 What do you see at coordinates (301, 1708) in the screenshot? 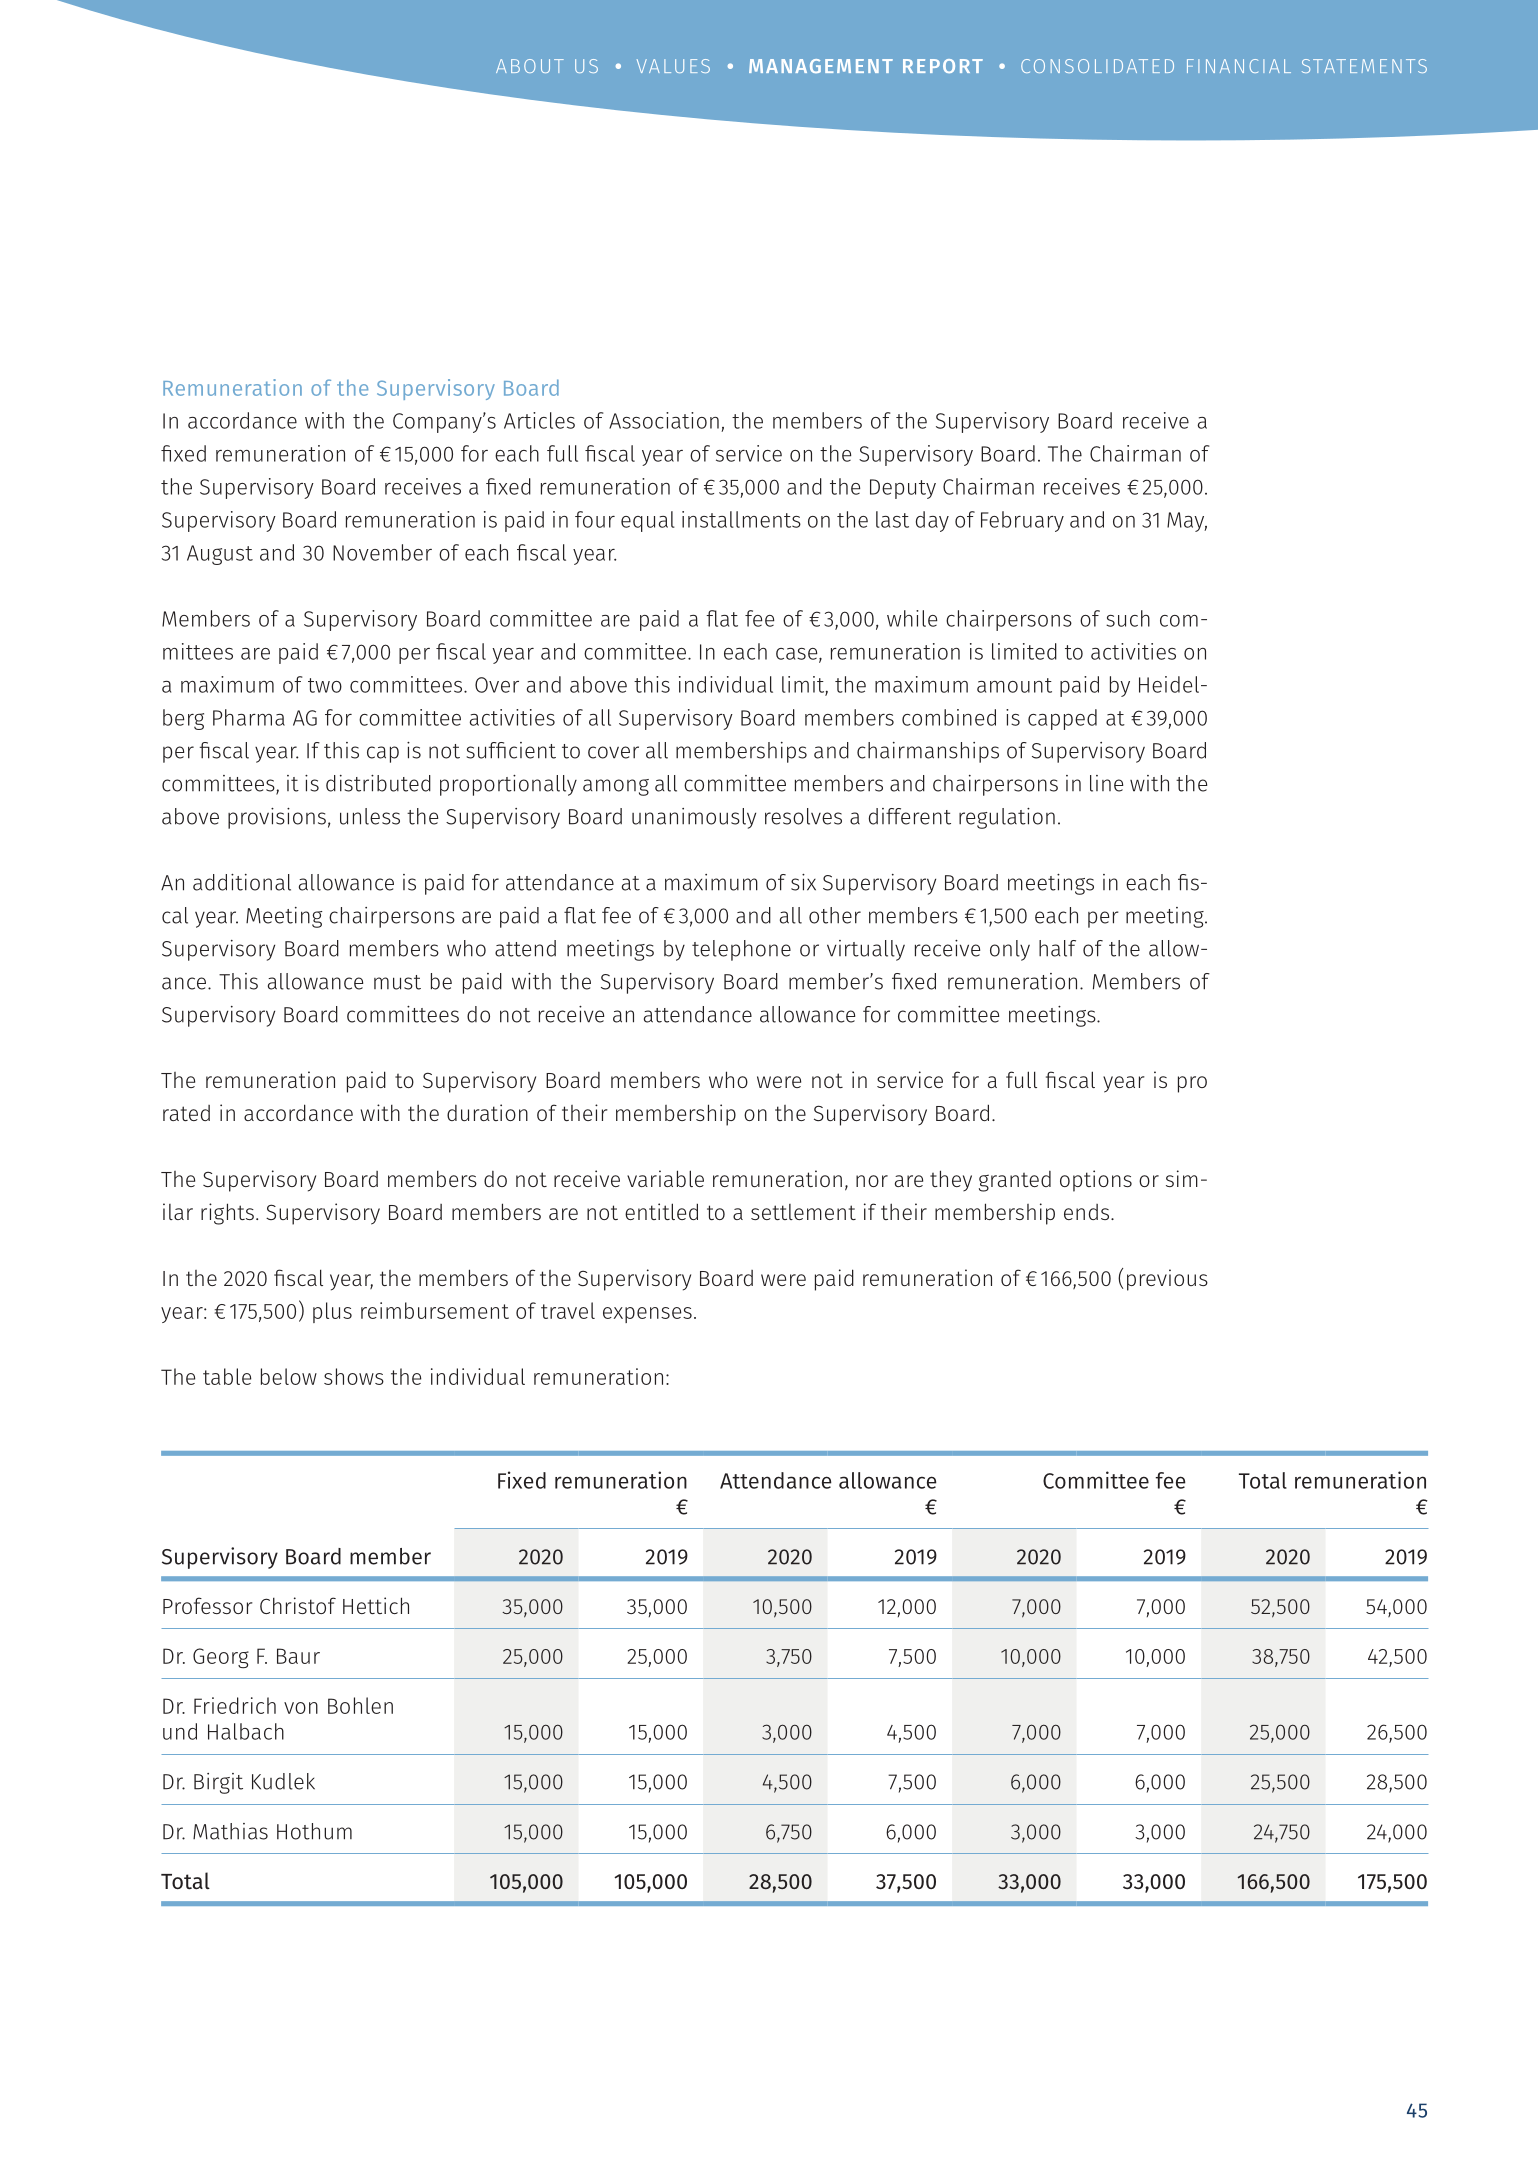
I see `von` at bounding box center [301, 1708].
